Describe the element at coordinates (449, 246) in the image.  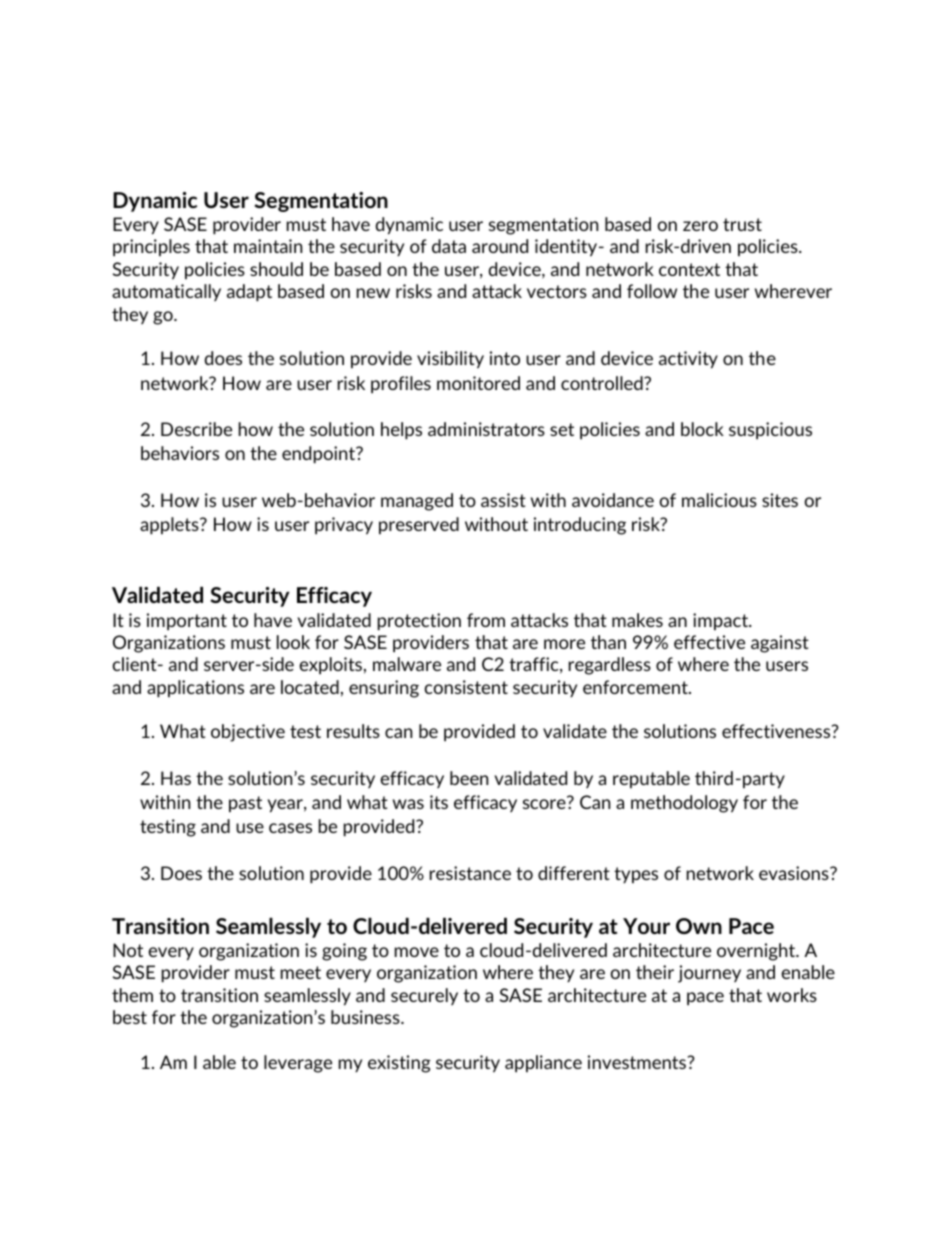
I see `data` at that location.
